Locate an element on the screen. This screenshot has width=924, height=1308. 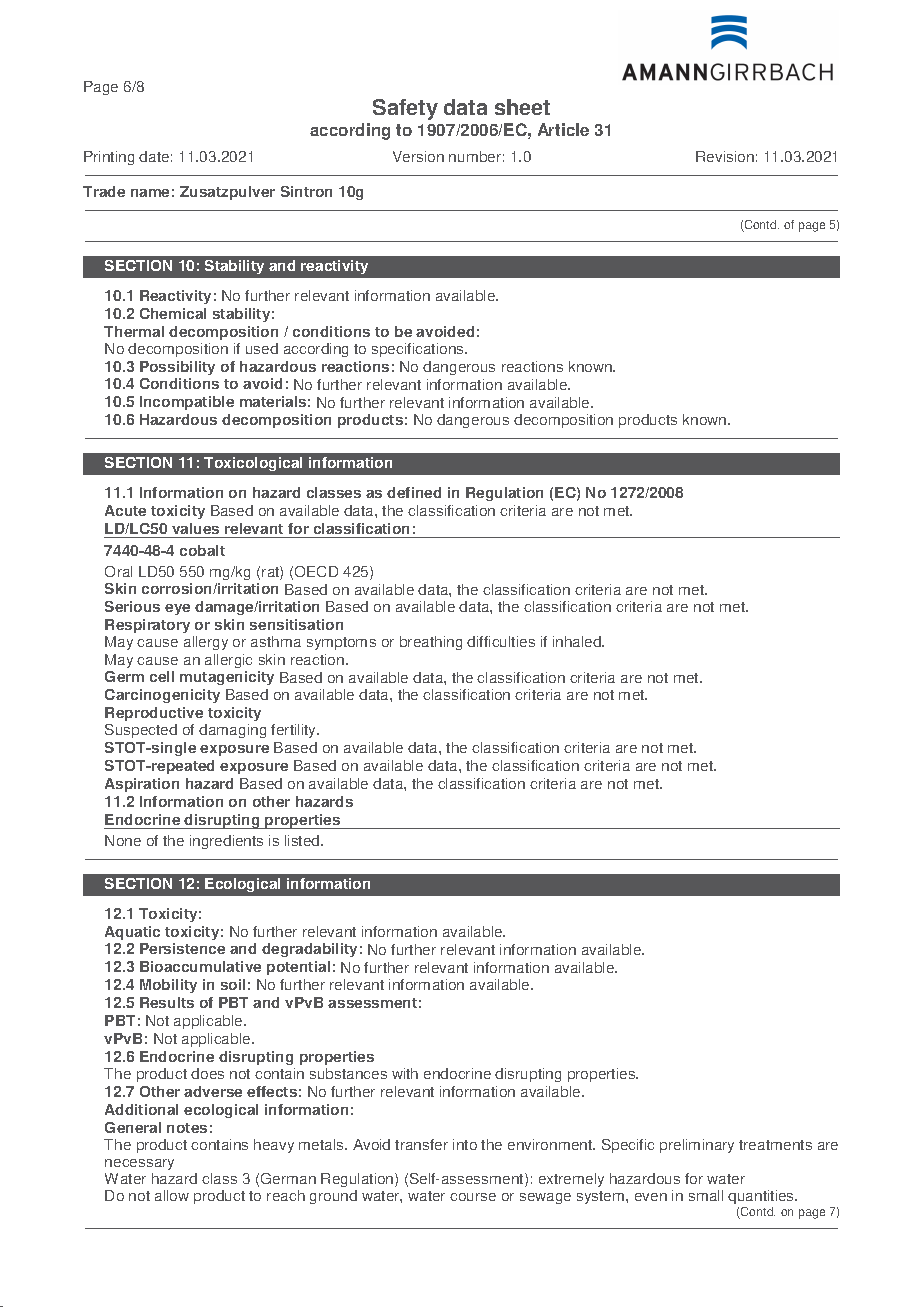
Revision is located at coordinates (725, 156).
